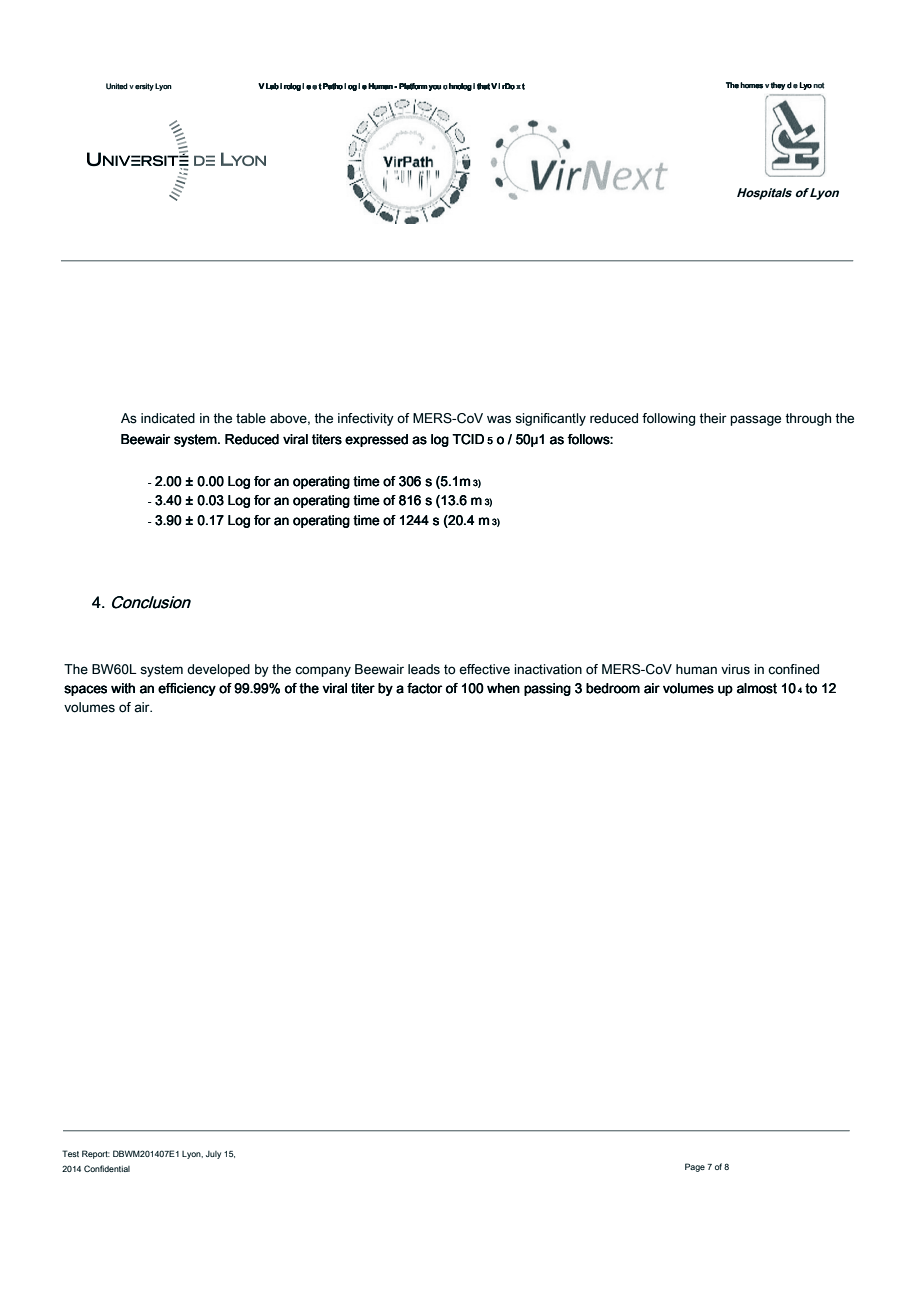 Image resolution: width=924 pixels, height=1308 pixels. I want to click on Page, so click(695, 1167).
